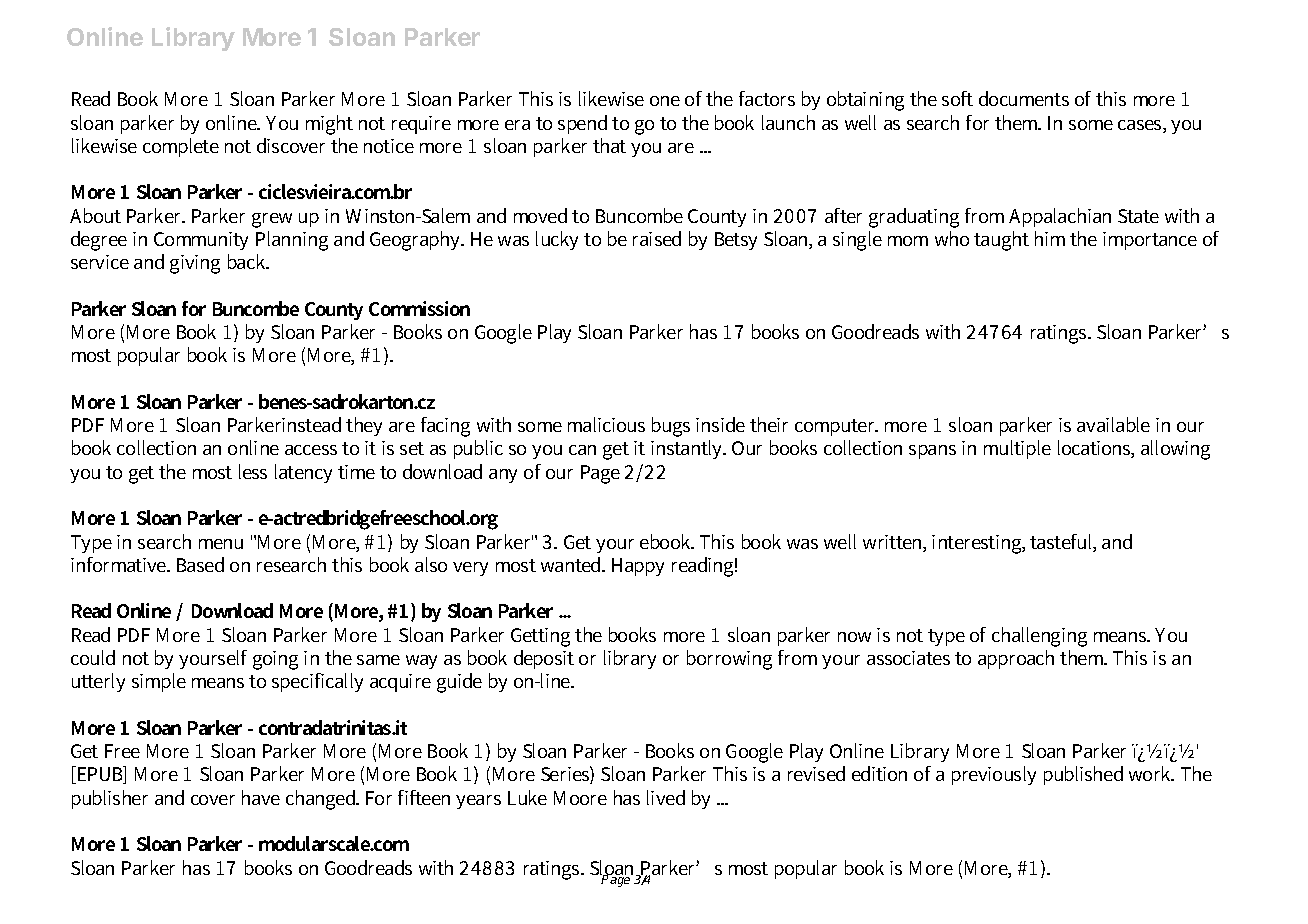 This document has height=924, width=1308. I want to click on lived, so click(666, 797).
